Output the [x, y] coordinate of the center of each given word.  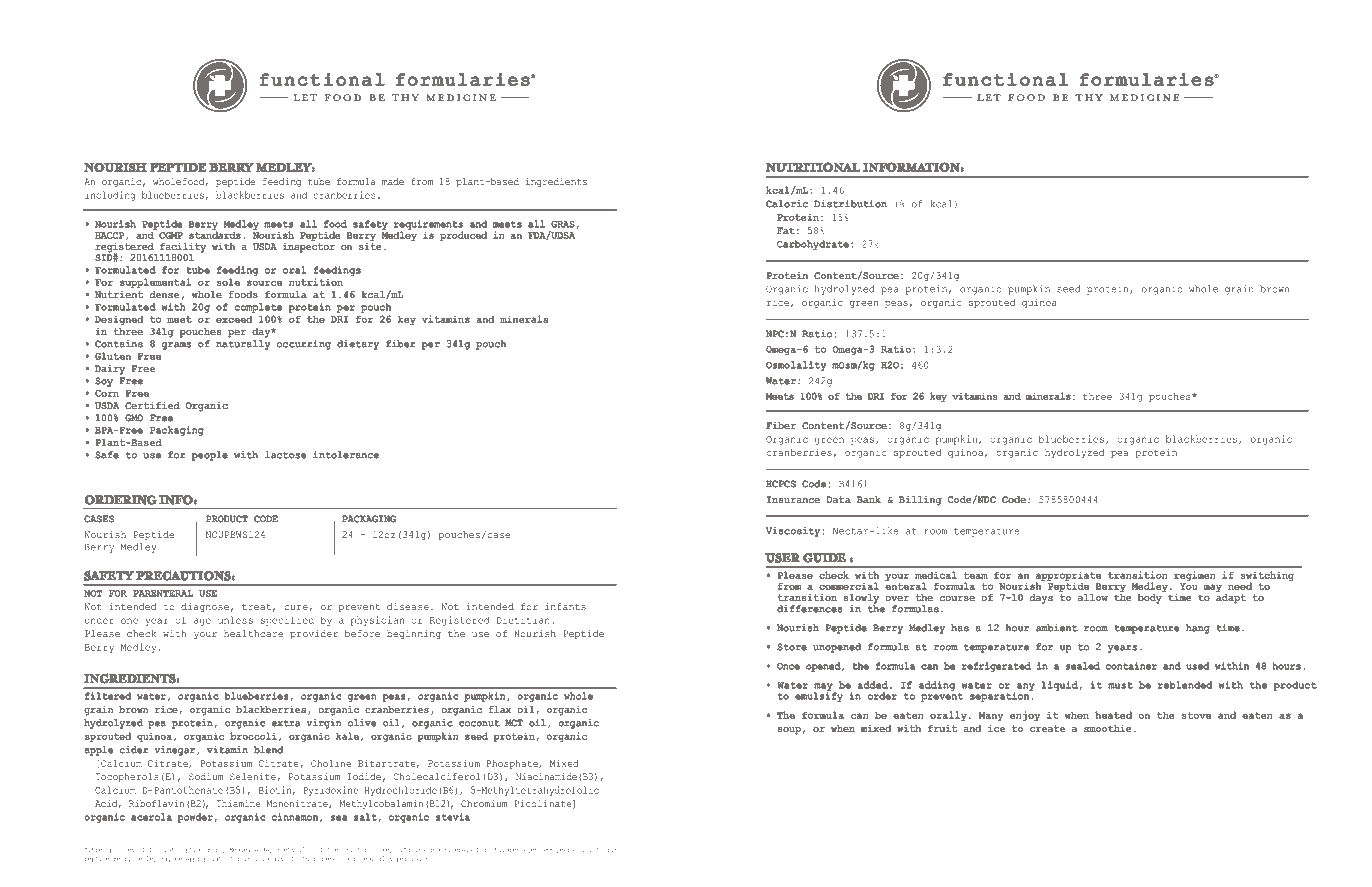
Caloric [787, 204]
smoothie [1108, 728]
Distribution [850, 204]
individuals [264, 858]
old [584, 849]
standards [215, 234]
